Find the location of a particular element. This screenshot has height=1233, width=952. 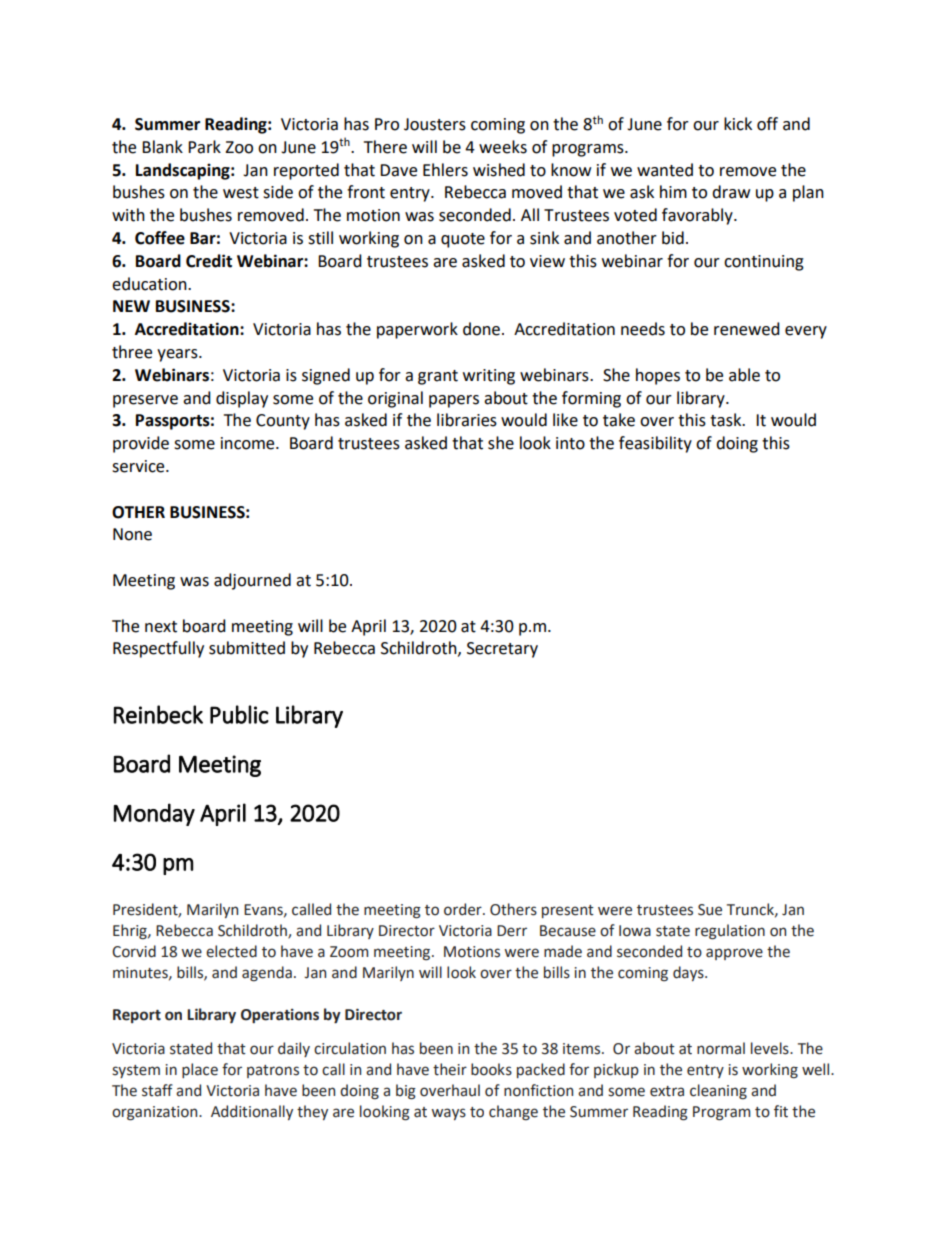

Monday is located at coordinates (154, 814).
